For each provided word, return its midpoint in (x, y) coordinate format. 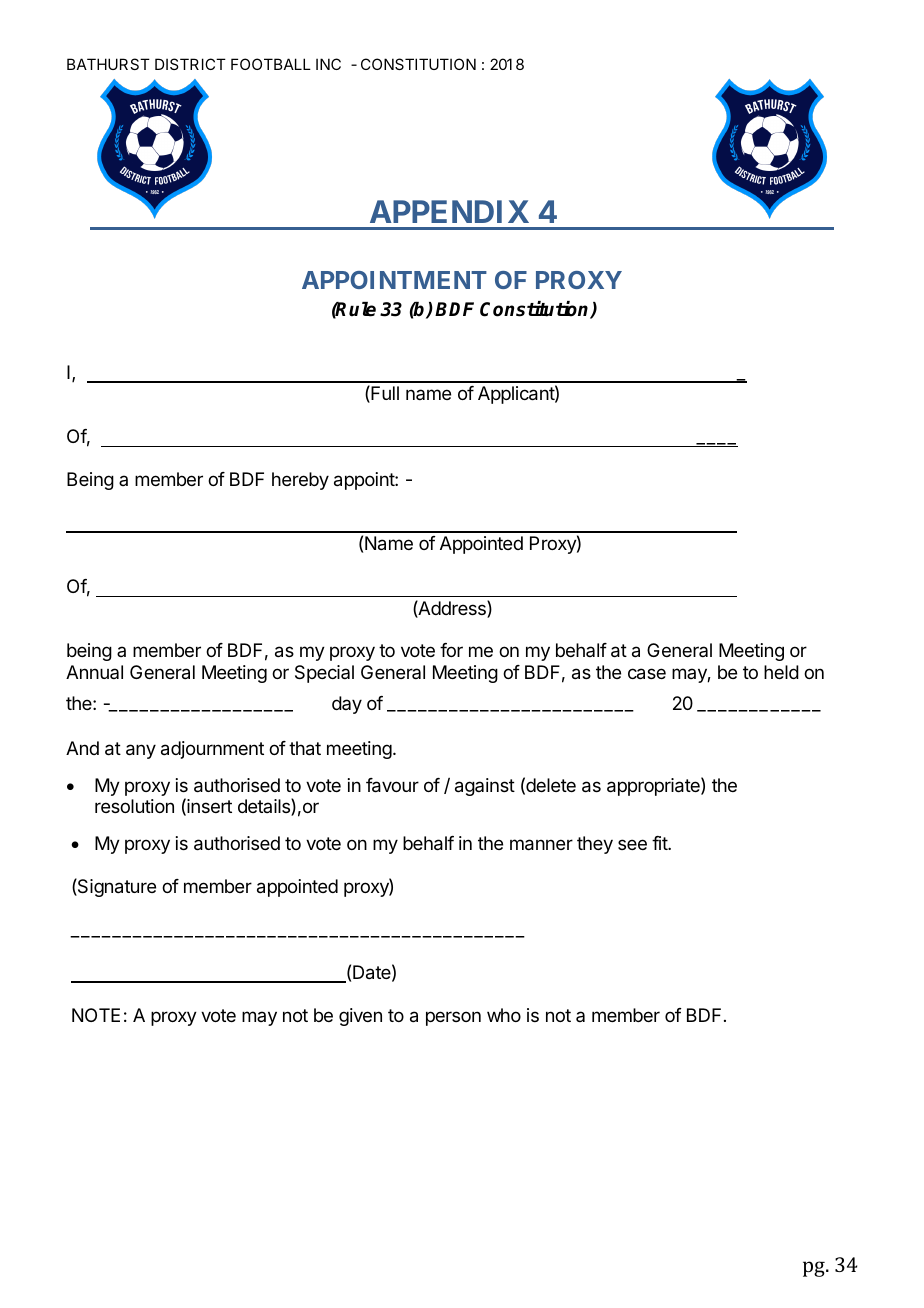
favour (392, 785)
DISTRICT (190, 64)
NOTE (96, 1015)
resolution (134, 806)
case (647, 674)
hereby (300, 481)
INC (328, 64)
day (347, 705)
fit (660, 843)
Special (324, 674)
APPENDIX (449, 211)
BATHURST (108, 64)
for (451, 650)
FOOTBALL (271, 64)
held (781, 672)
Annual (94, 672)
